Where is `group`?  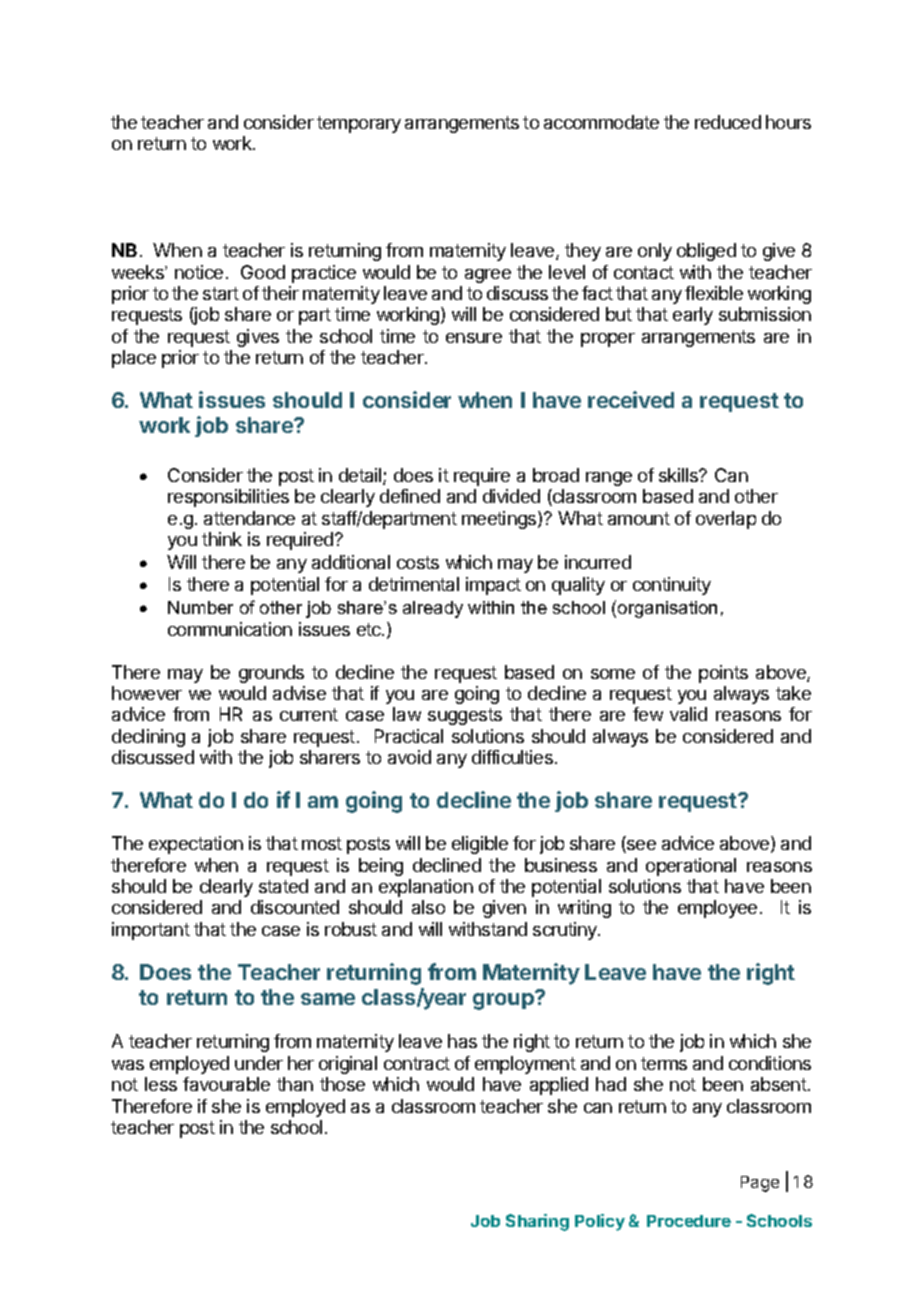
group is located at coordinates (504, 1000).
